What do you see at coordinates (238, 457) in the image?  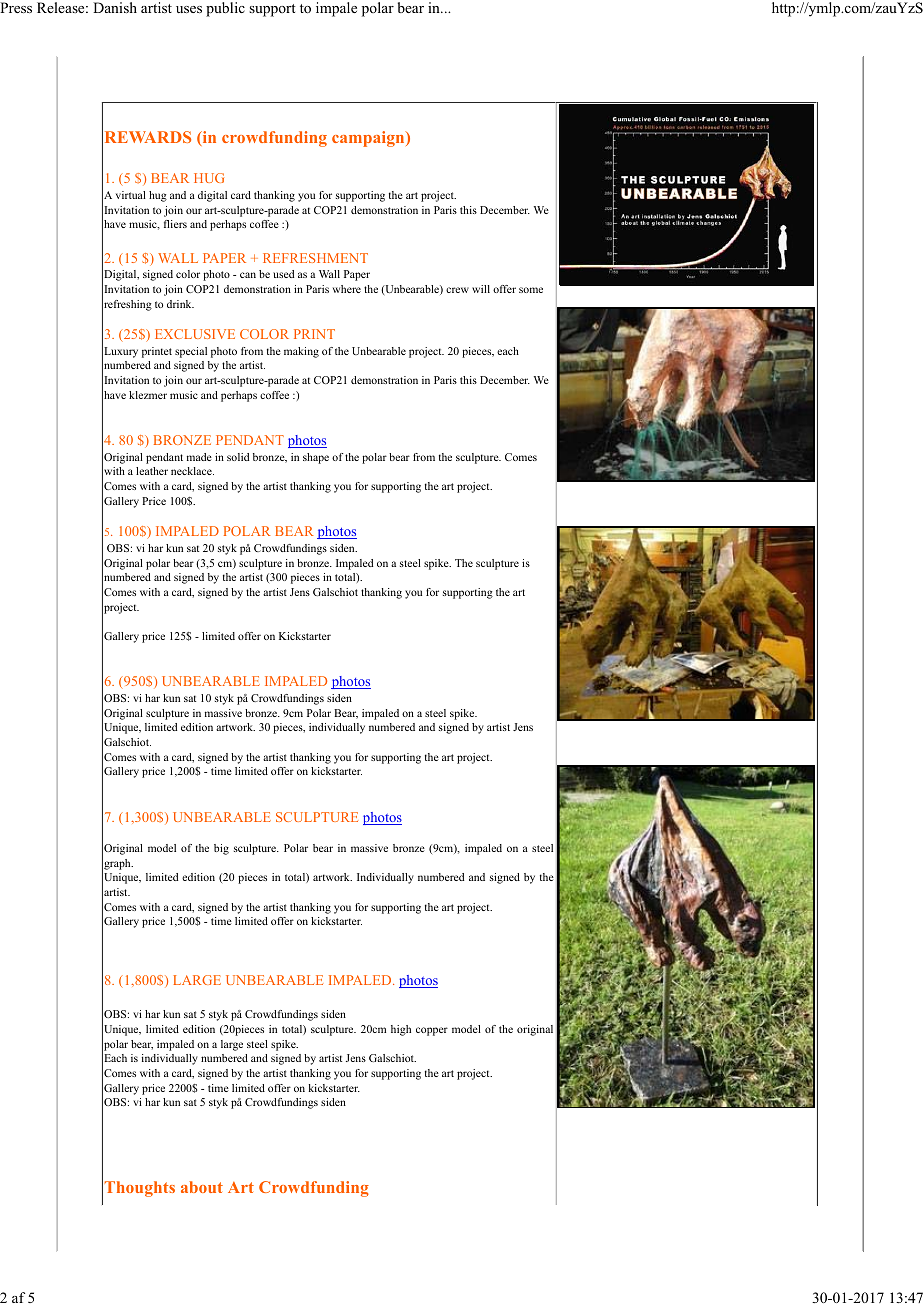 I see `solid` at bounding box center [238, 457].
